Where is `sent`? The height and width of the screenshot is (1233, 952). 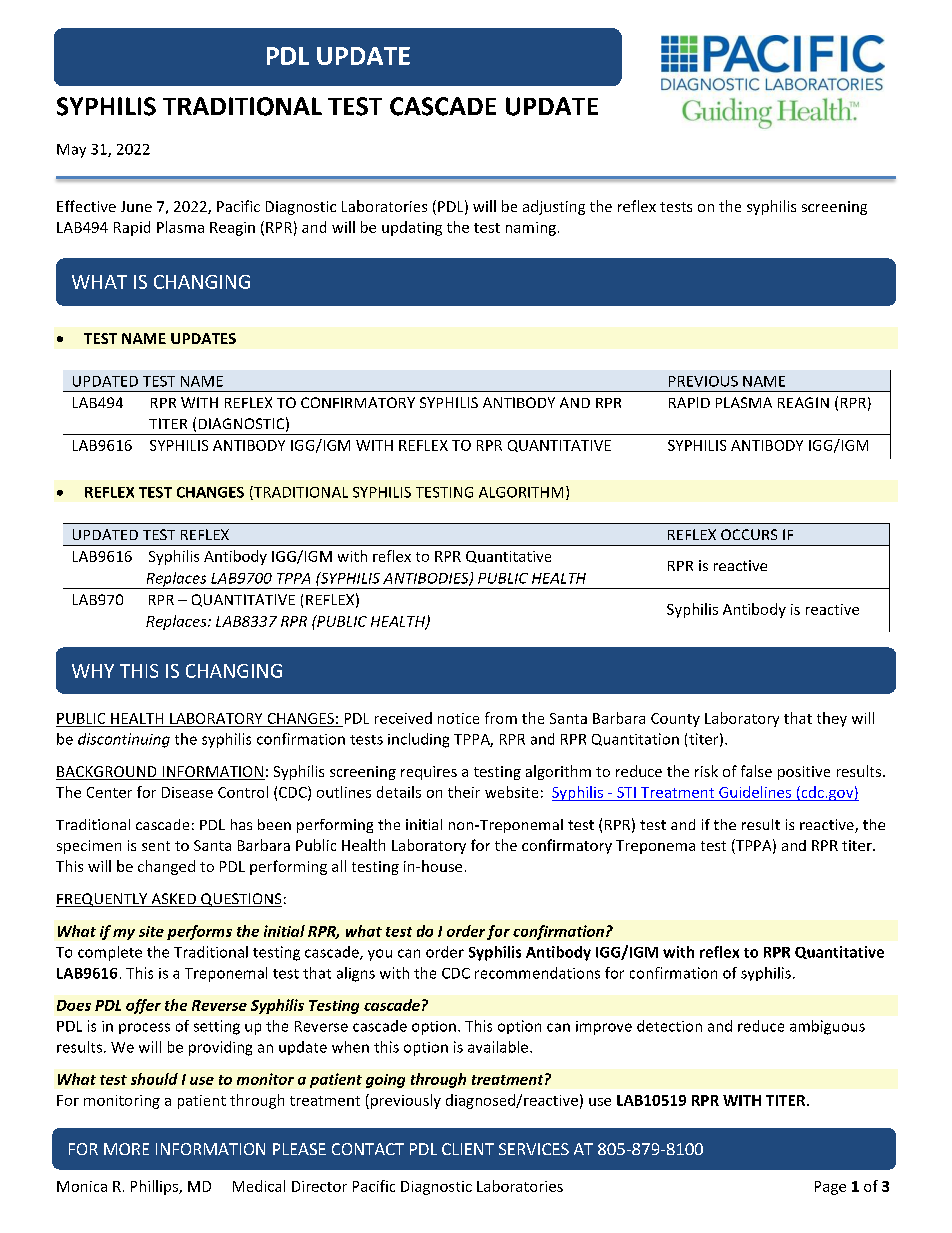
sent is located at coordinates (156, 846).
